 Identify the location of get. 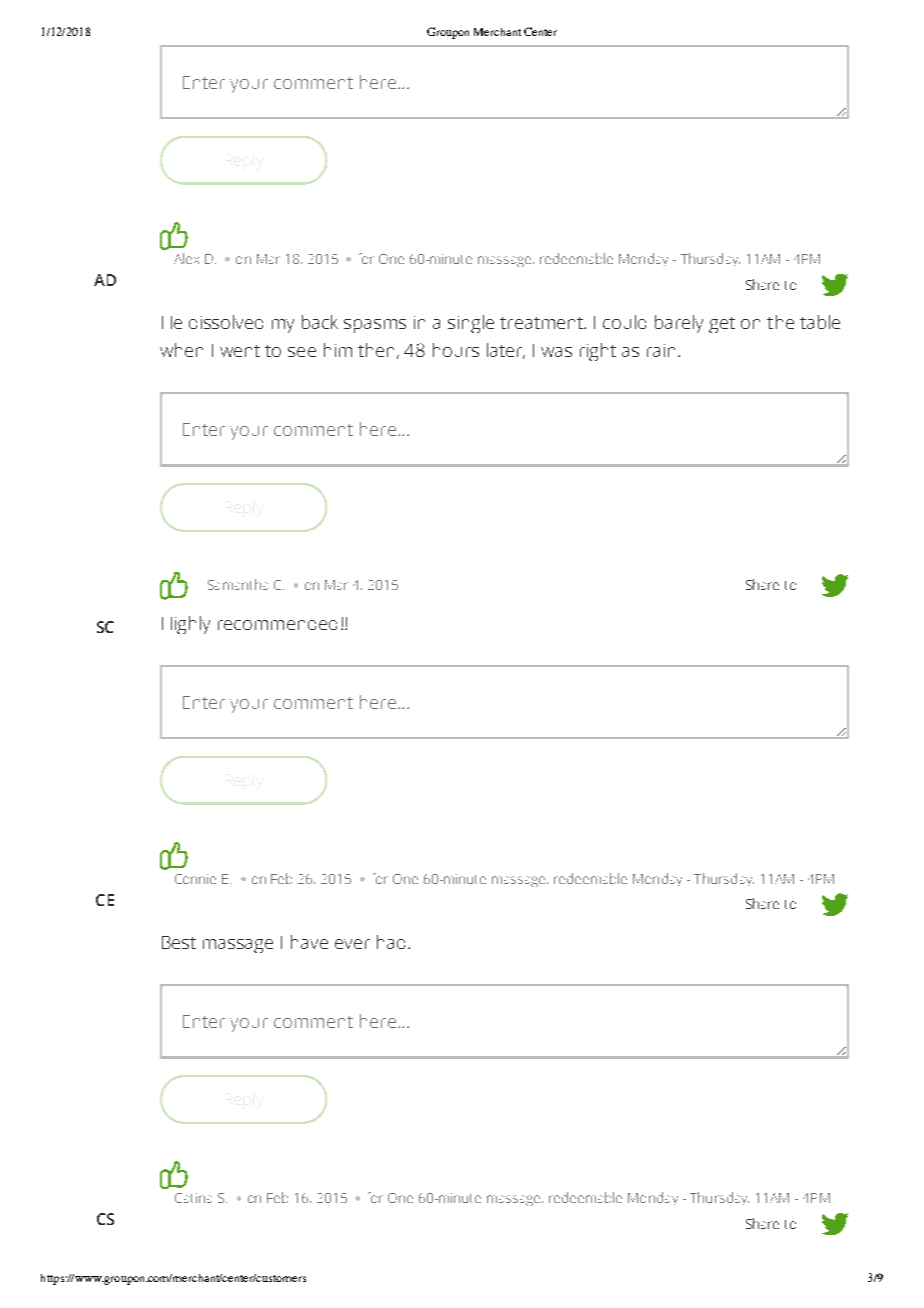
(722, 325).
